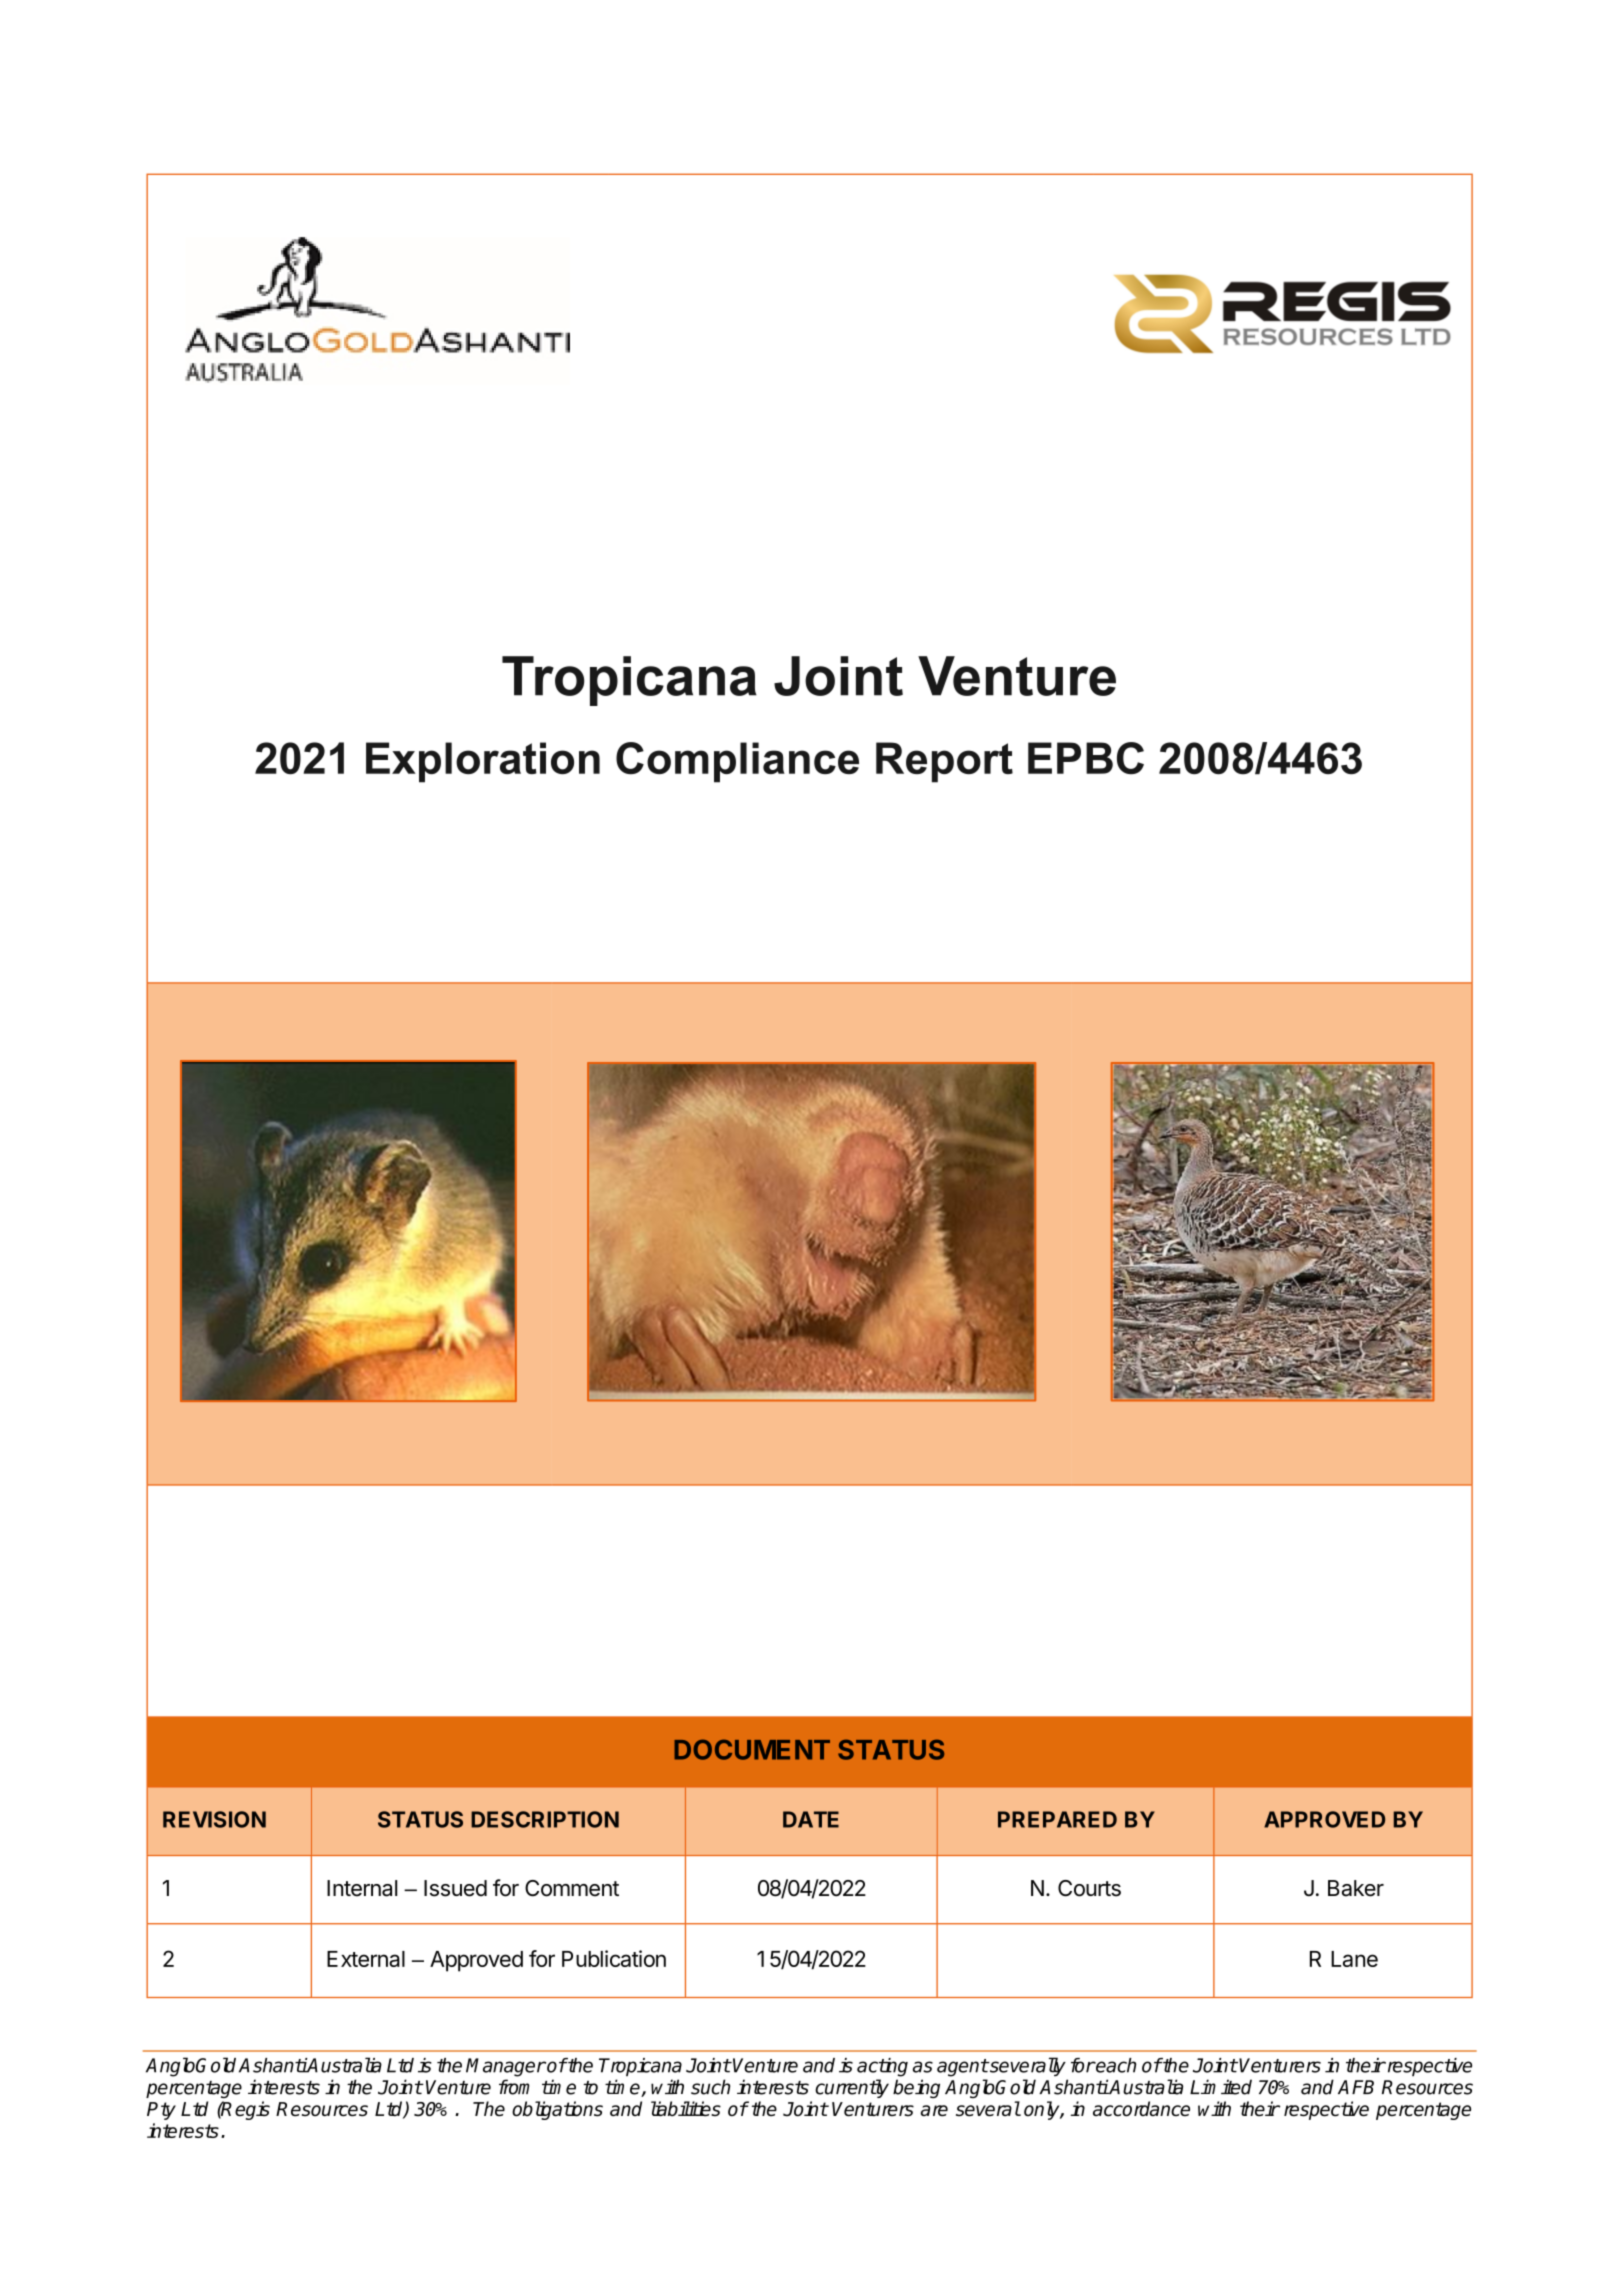 This screenshot has width=1619, height=2290. Describe the element at coordinates (1057, 1819) in the screenshot. I see `PREPARED` at that location.
